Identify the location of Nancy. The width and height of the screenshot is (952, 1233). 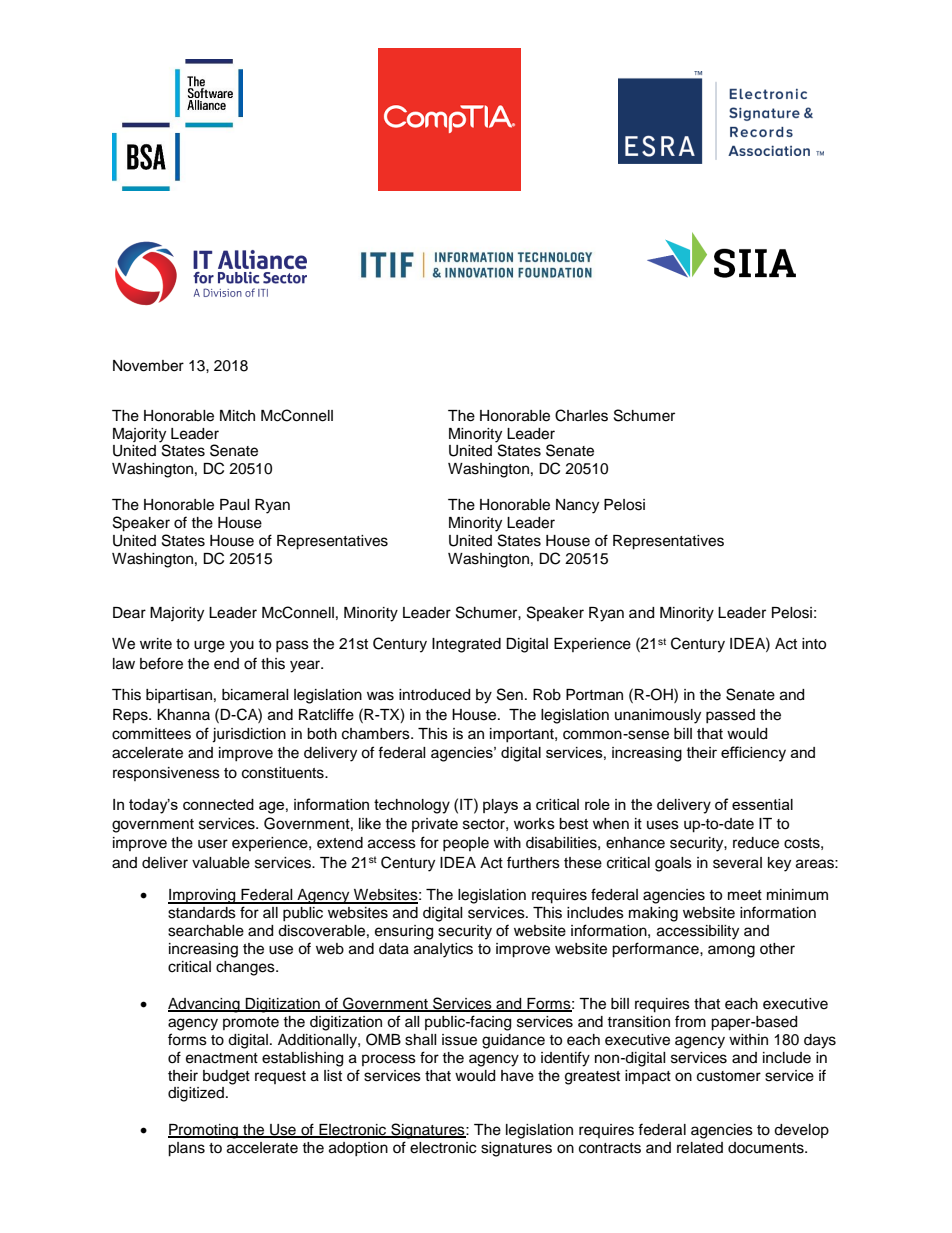
(577, 506).
